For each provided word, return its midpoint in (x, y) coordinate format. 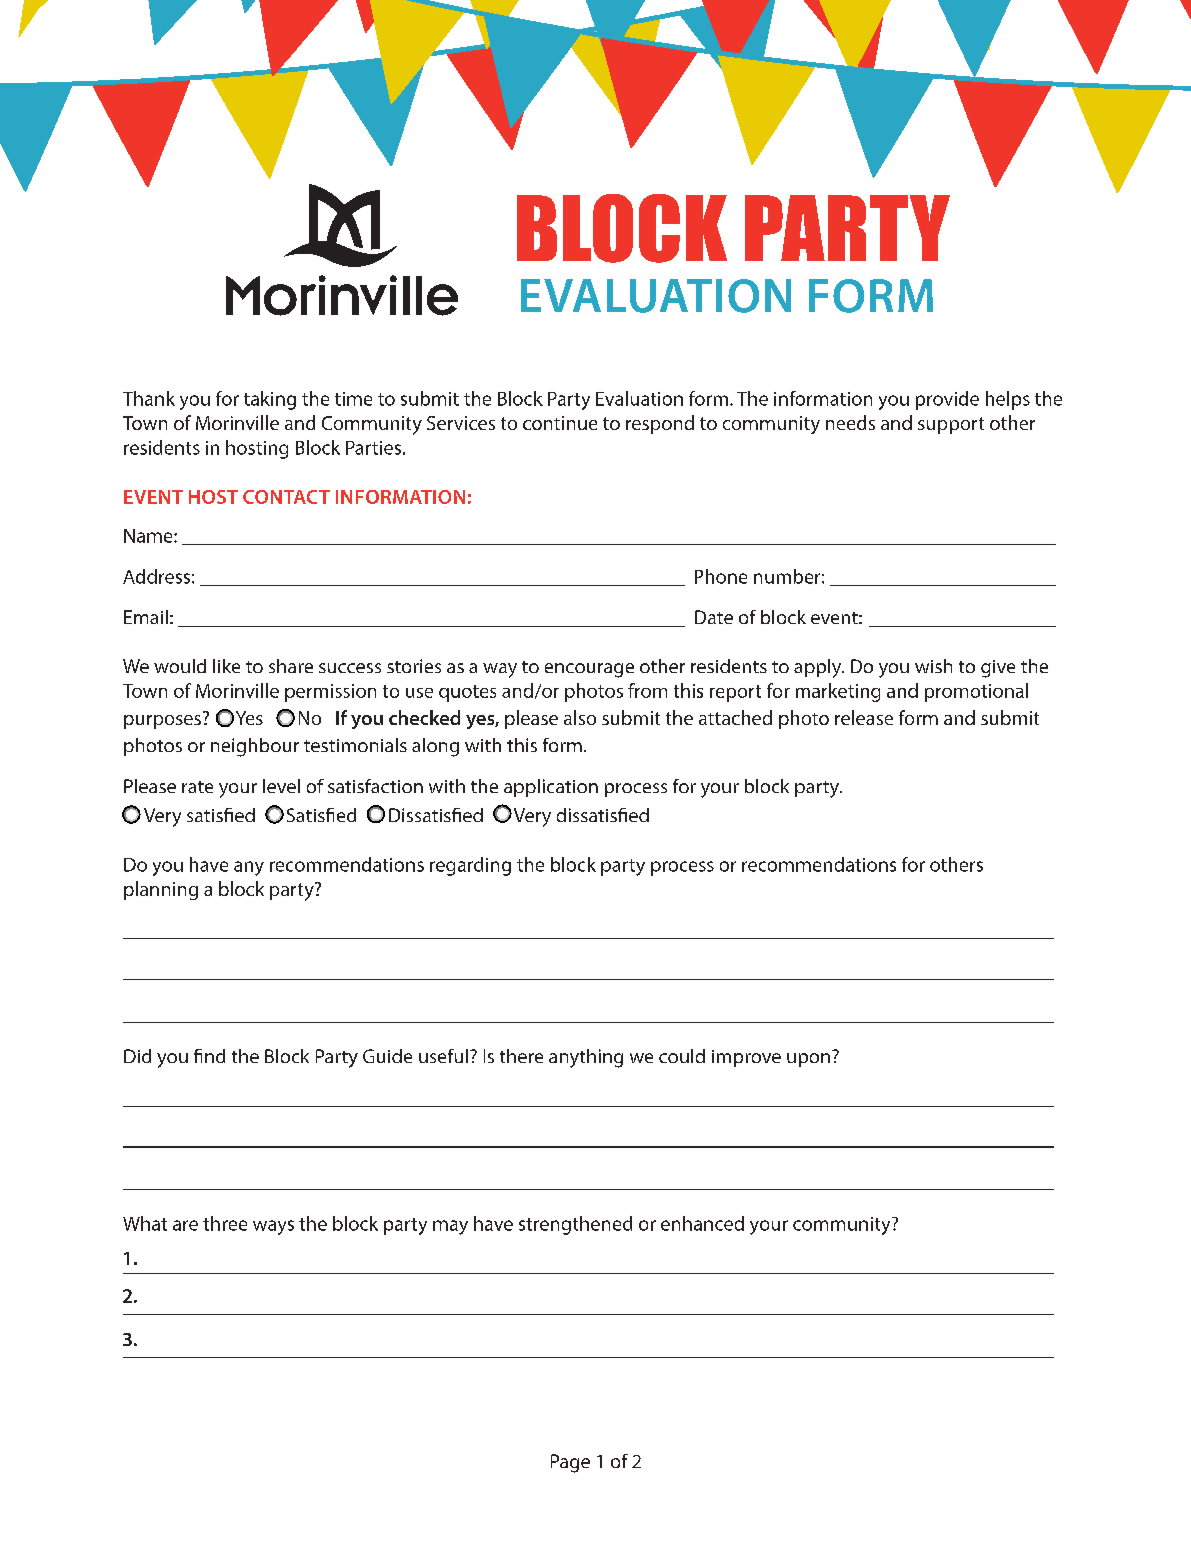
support (951, 425)
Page (570, 1463)
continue (560, 423)
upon (808, 1060)
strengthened (575, 1225)
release (864, 717)
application (551, 788)
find (209, 1056)
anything (586, 1058)
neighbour (255, 747)
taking (270, 400)
